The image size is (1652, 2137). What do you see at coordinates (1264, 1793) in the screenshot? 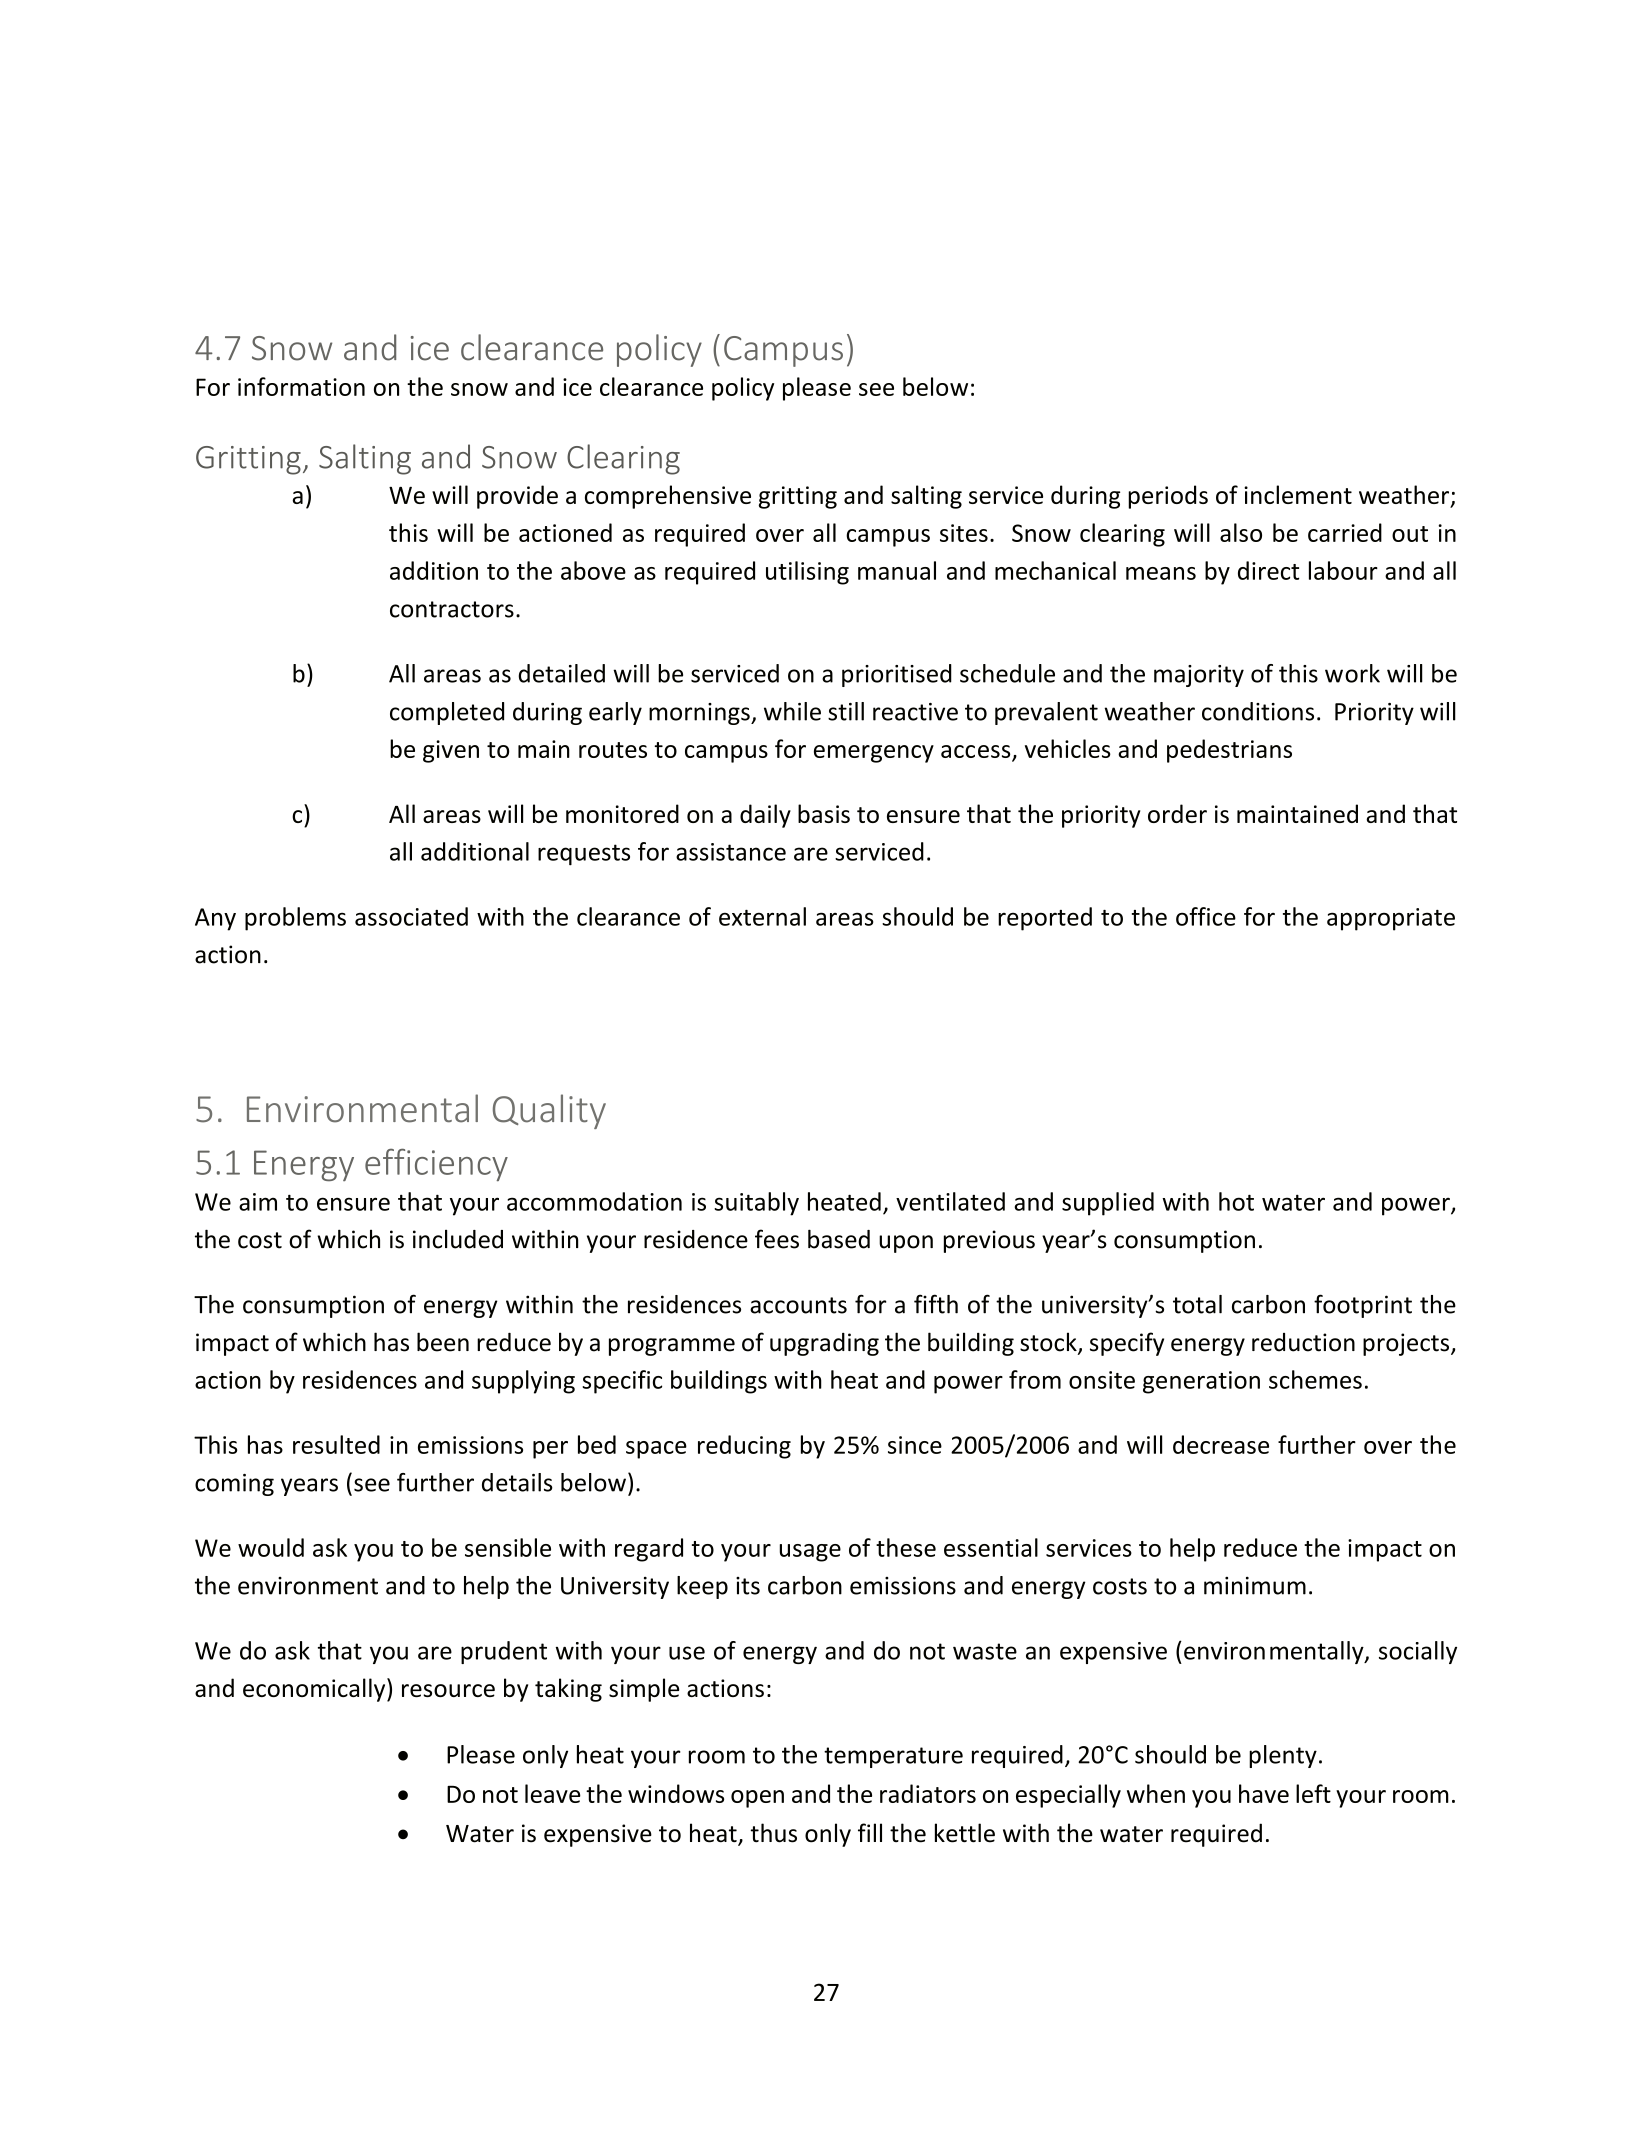
I see `have` at bounding box center [1264, 1793].
